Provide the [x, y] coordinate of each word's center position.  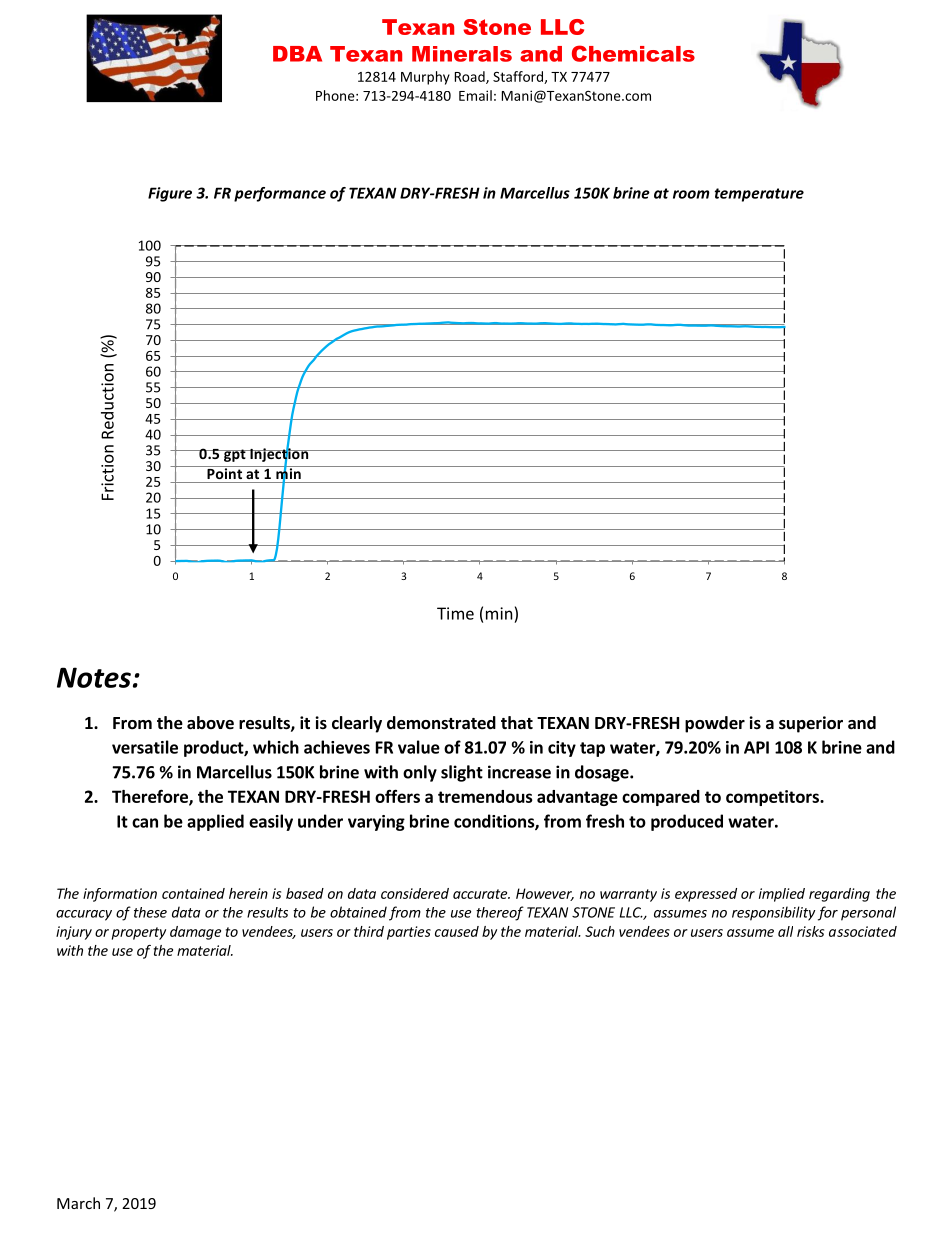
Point [225, 472]
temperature [759, 195]
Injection [279, 455]
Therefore [151, 797]
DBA [297, 54]
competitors [773, 798]
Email [475, 95]
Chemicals [633, 53]
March [78, 1203]
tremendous [485, 796]
